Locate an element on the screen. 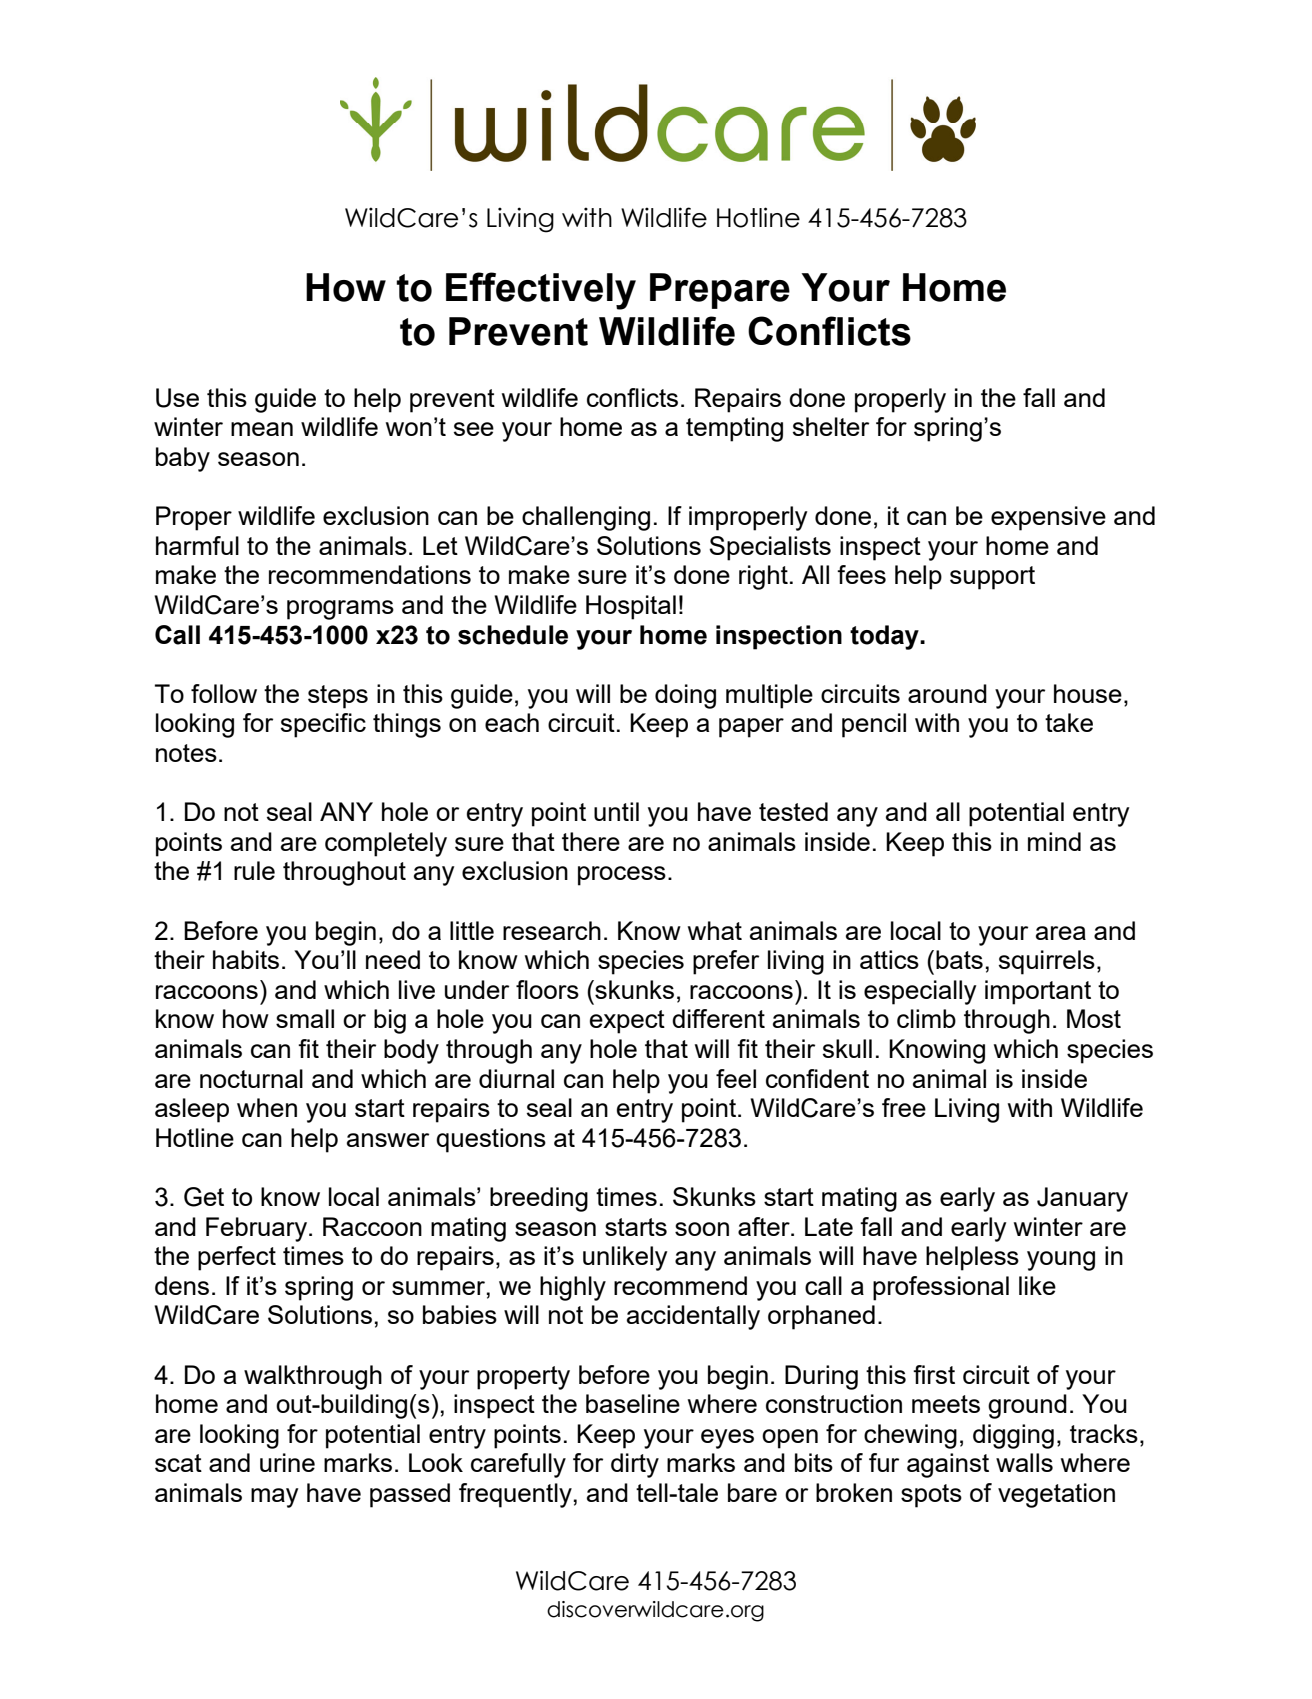 This screenshot has width=1312, height=1699. dirty is located at coordinates (635, 1465).
